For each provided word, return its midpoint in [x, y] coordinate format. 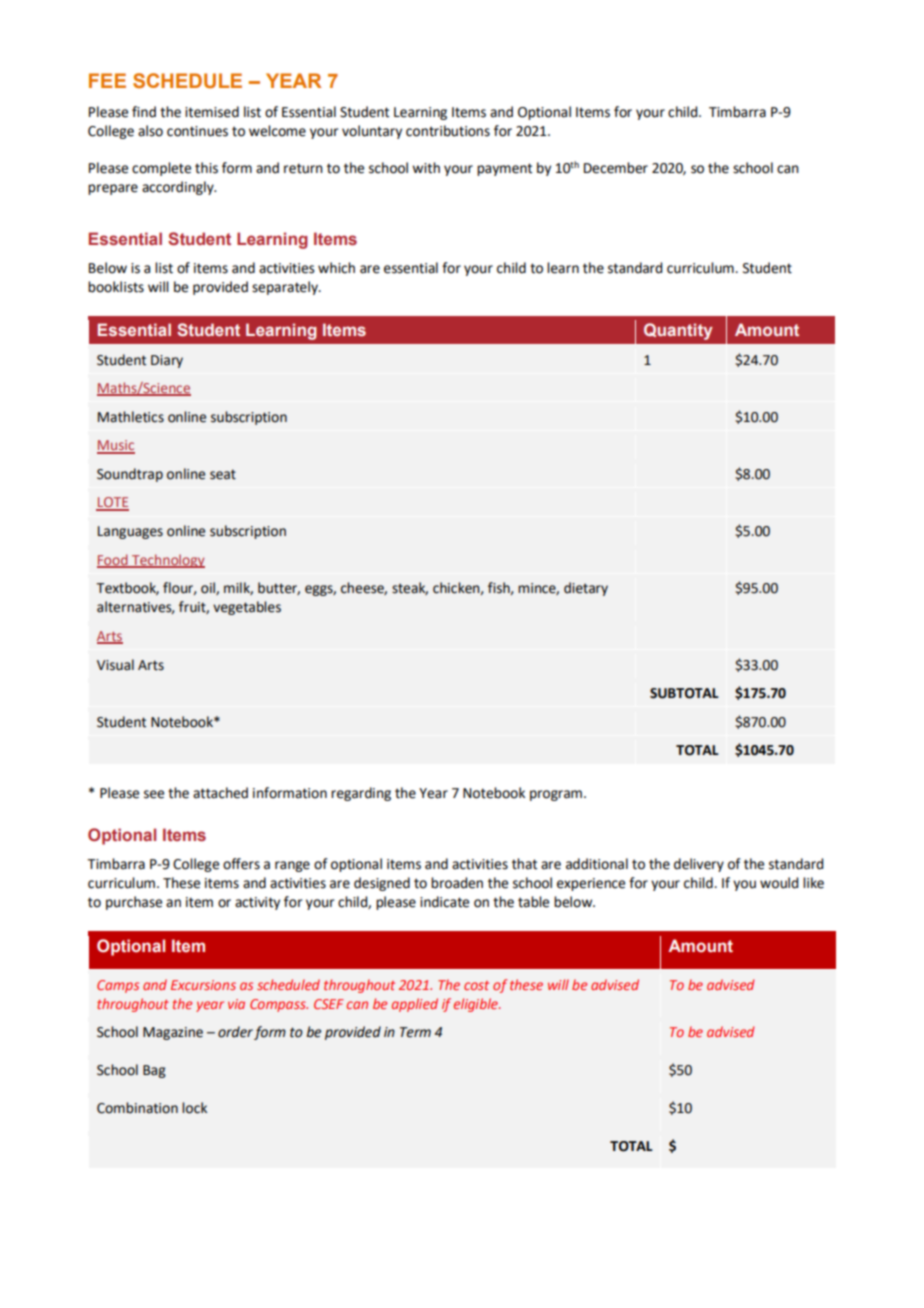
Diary [167, 361]
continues [197, 131]
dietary [586, 589]
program [556, 795]
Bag [154, 1071]
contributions [448, 131]
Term [415, 1032]
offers [241, 864]
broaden [457, 883]
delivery [699, 865]
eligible [477, 1005]
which [336, 268]
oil [209, 588]
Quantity [678, 331]
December [616, 168]
